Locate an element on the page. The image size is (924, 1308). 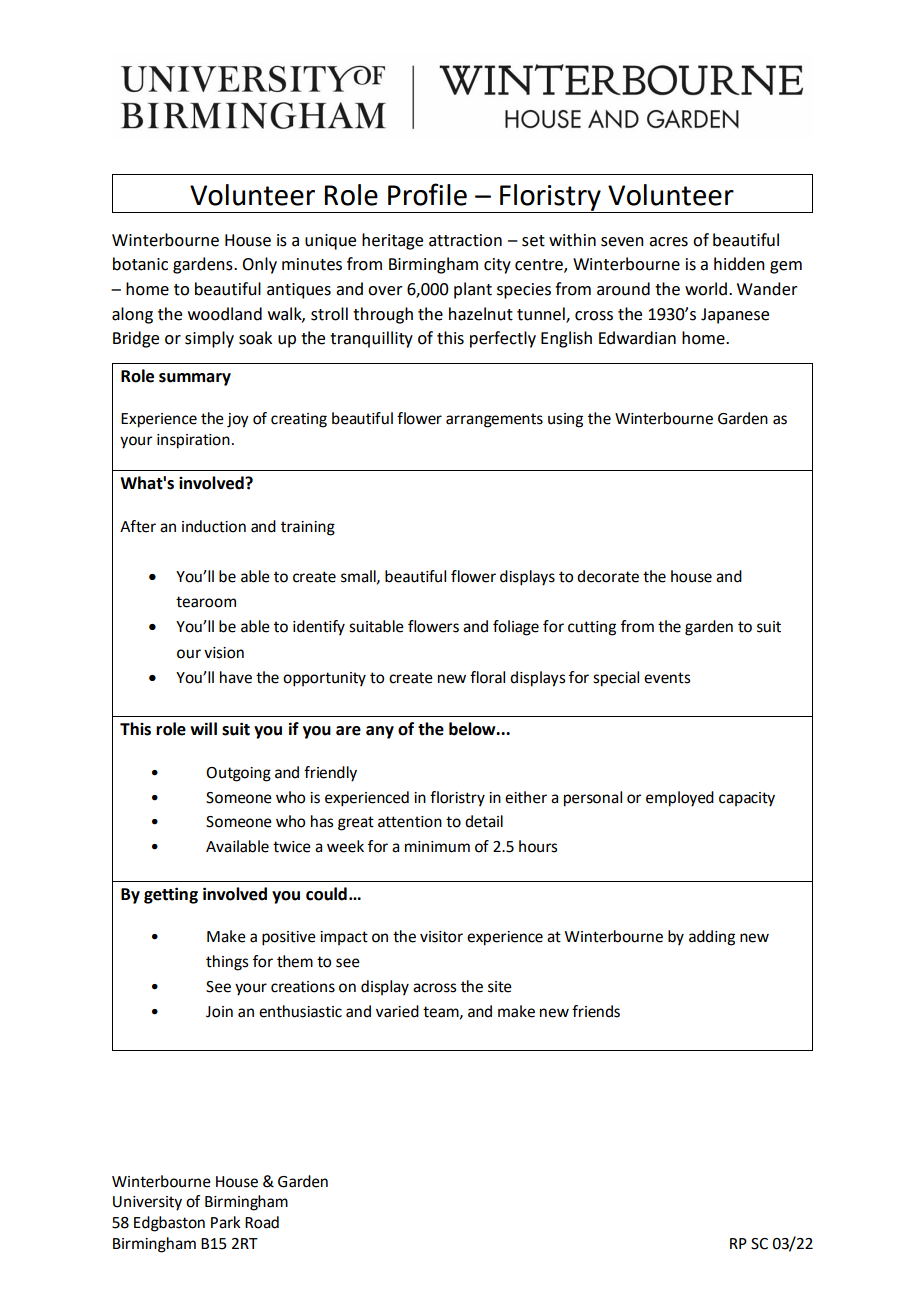
Road is located at coordinates (262, 1222).
